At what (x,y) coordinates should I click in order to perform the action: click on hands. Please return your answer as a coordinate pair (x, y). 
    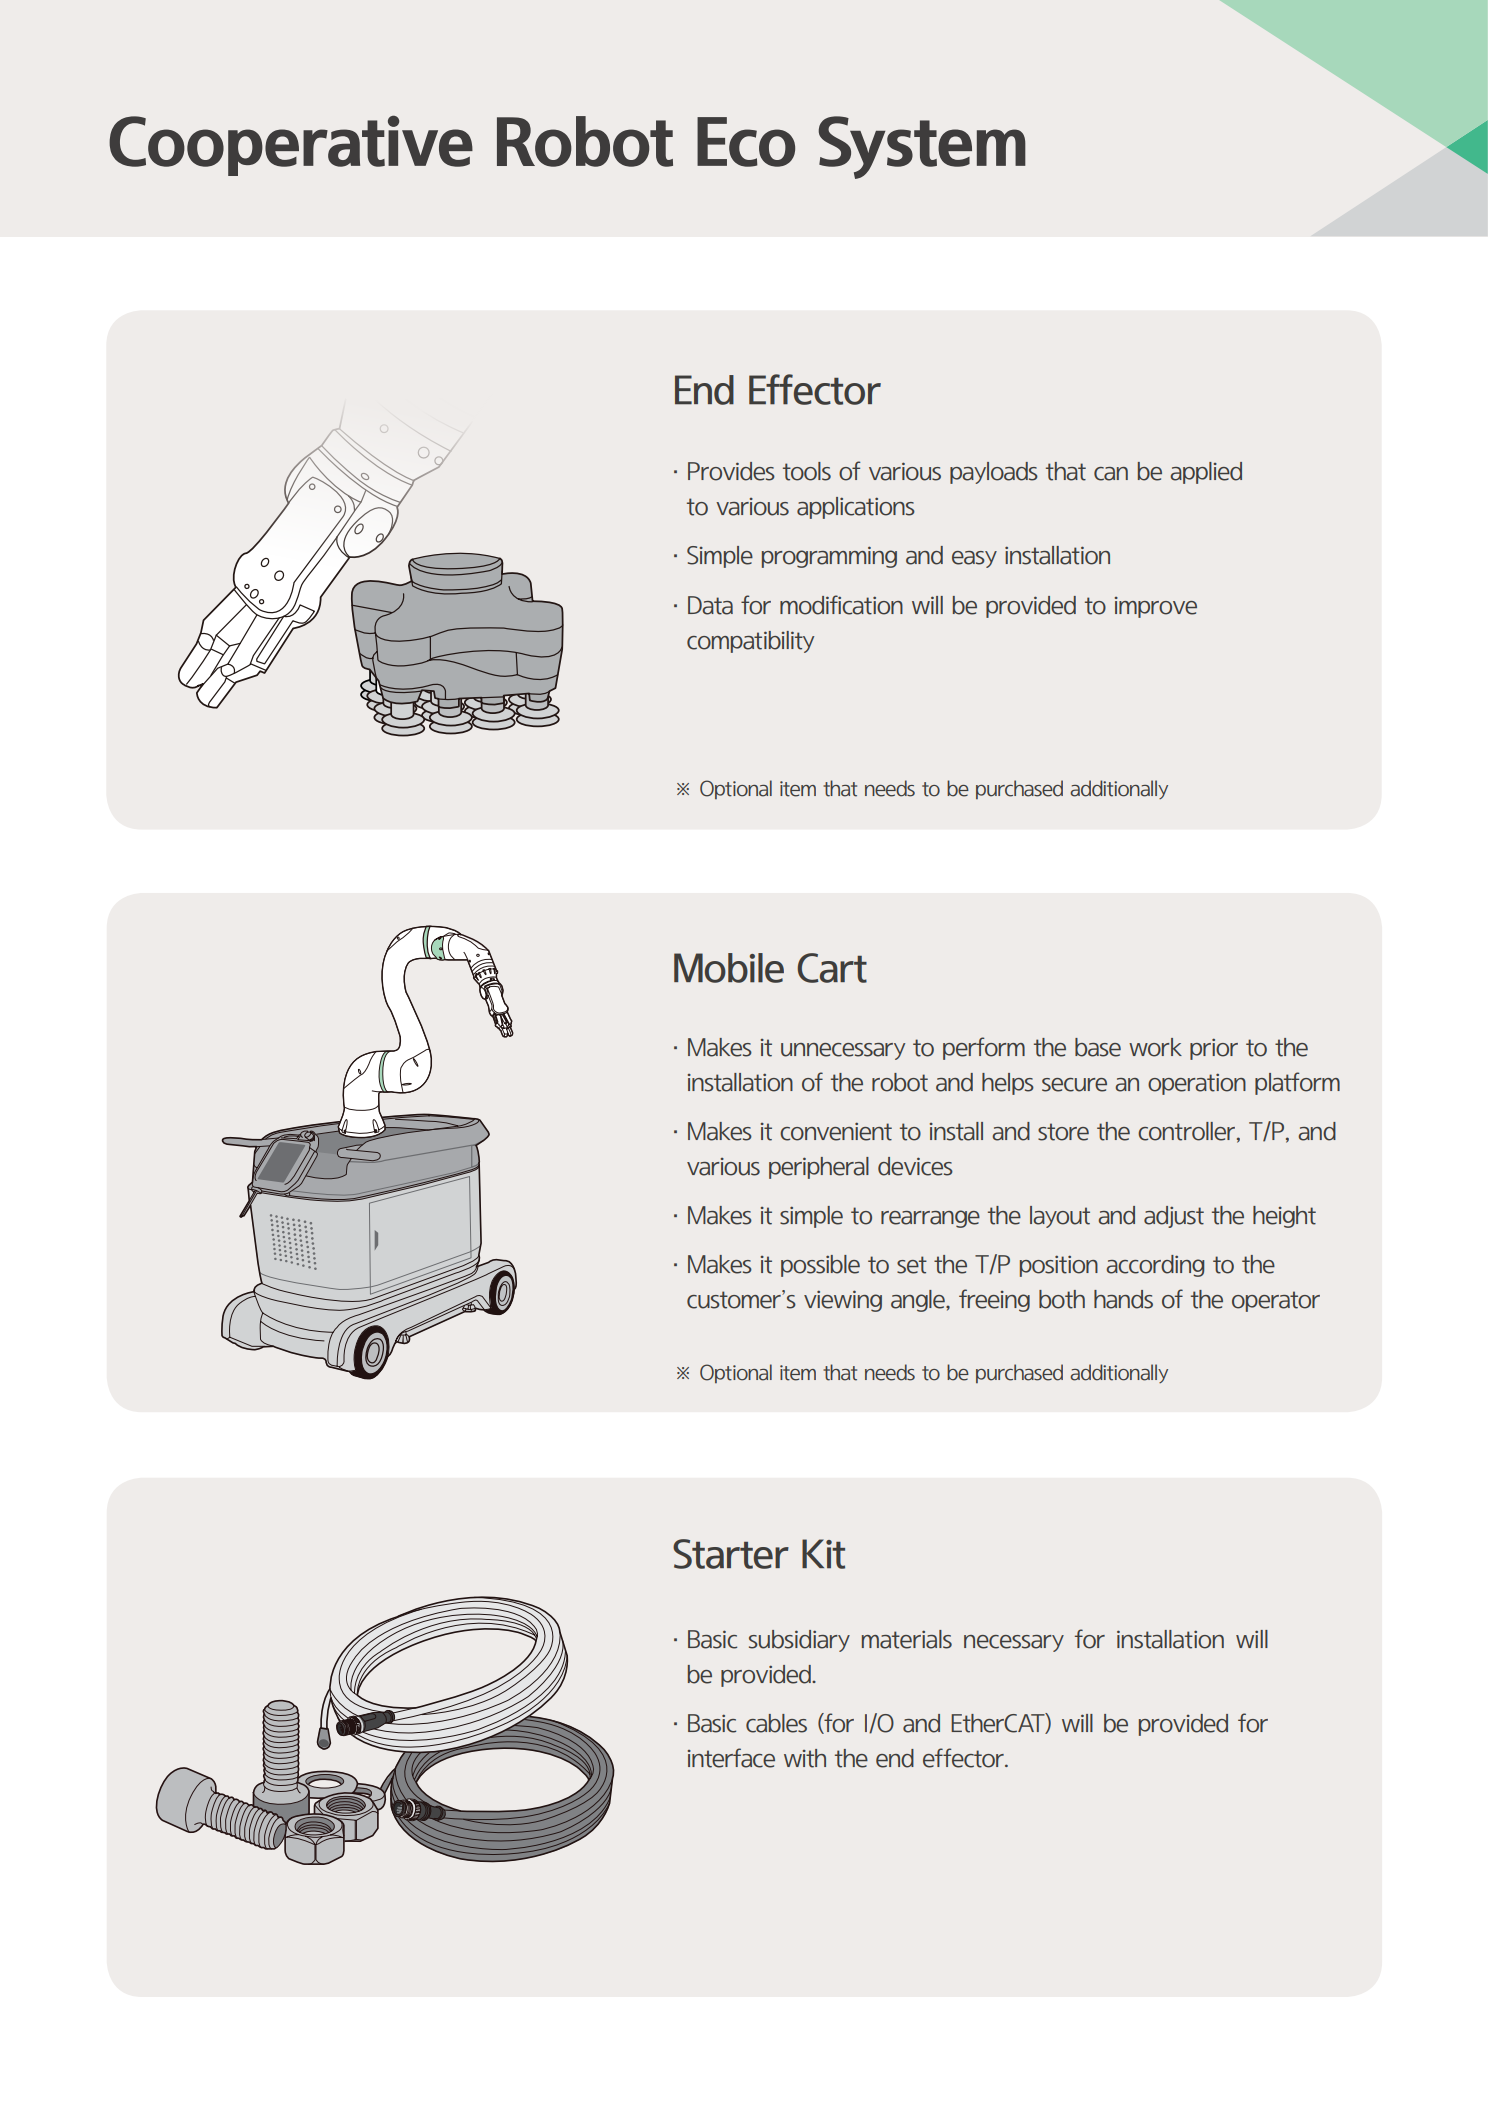
    Looking at the image, I should click on (1123, 1299).
